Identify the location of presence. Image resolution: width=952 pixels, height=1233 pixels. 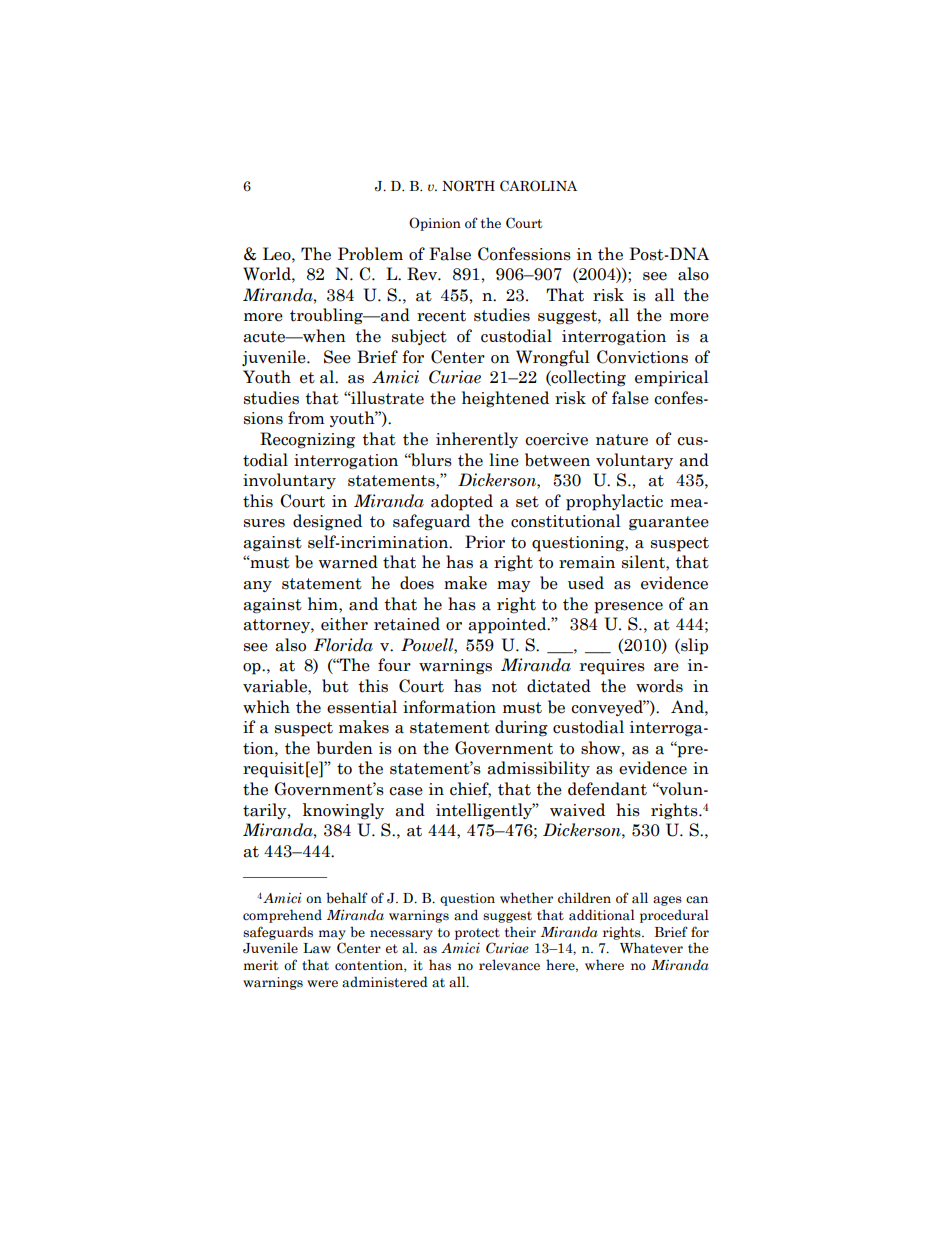
(628, 608).
